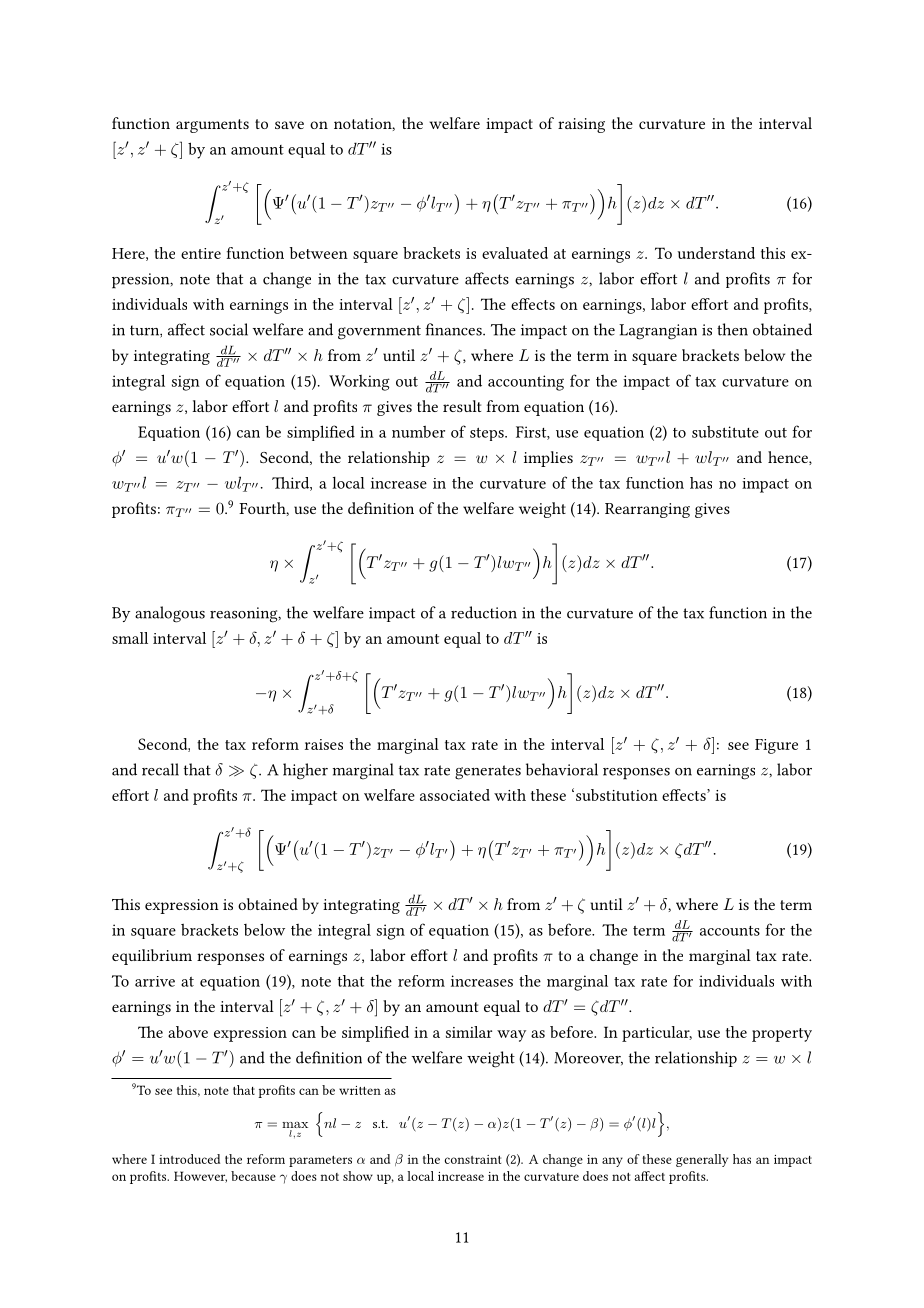 The height and width of the screenshot is (1308, 924). I want to click on generally, so click(702, 1160).
